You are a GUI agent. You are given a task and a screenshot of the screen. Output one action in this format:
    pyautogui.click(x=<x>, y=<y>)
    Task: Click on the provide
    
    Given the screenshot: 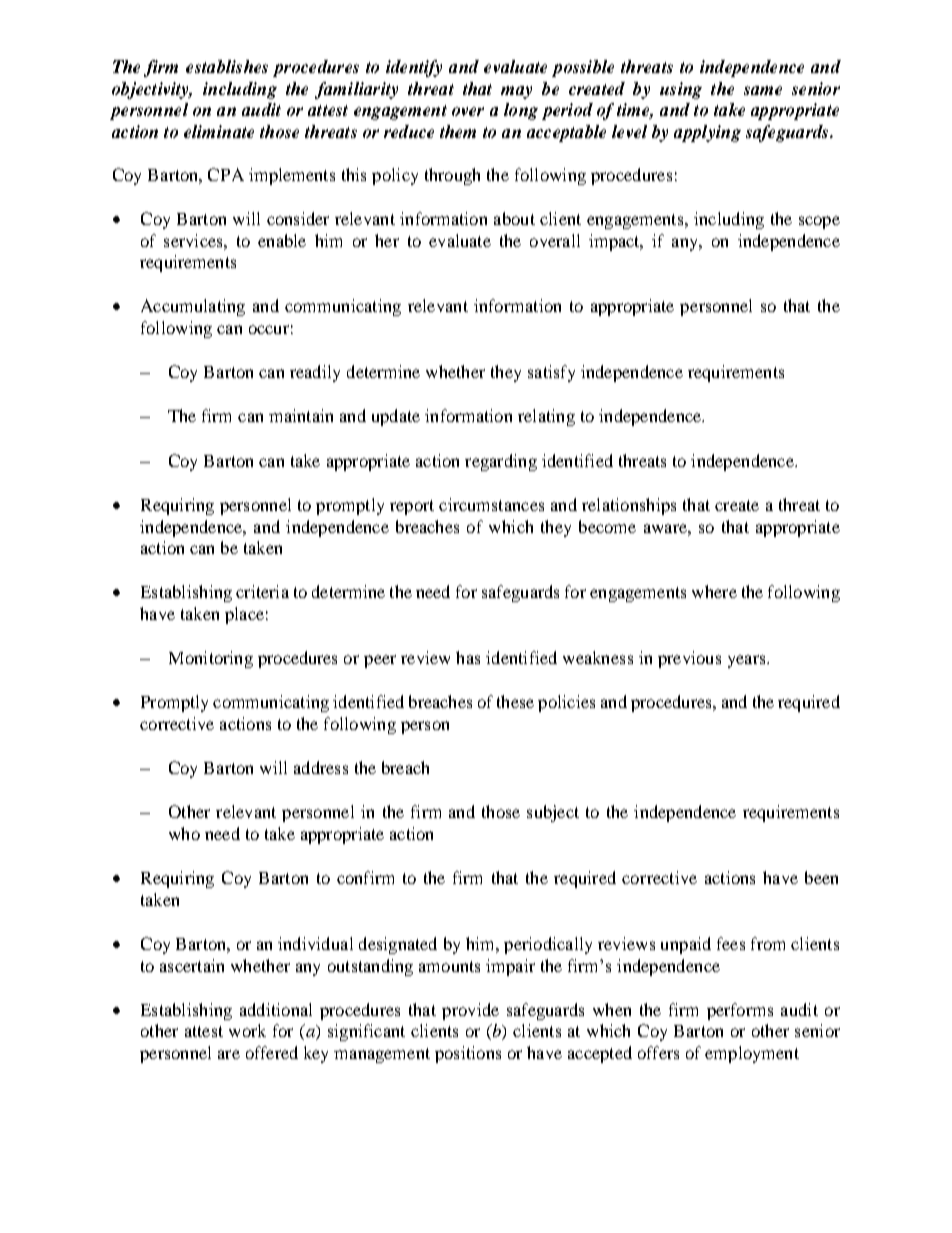 What is the action you would take?
    pyautogui.click(x=470, y=1011)
